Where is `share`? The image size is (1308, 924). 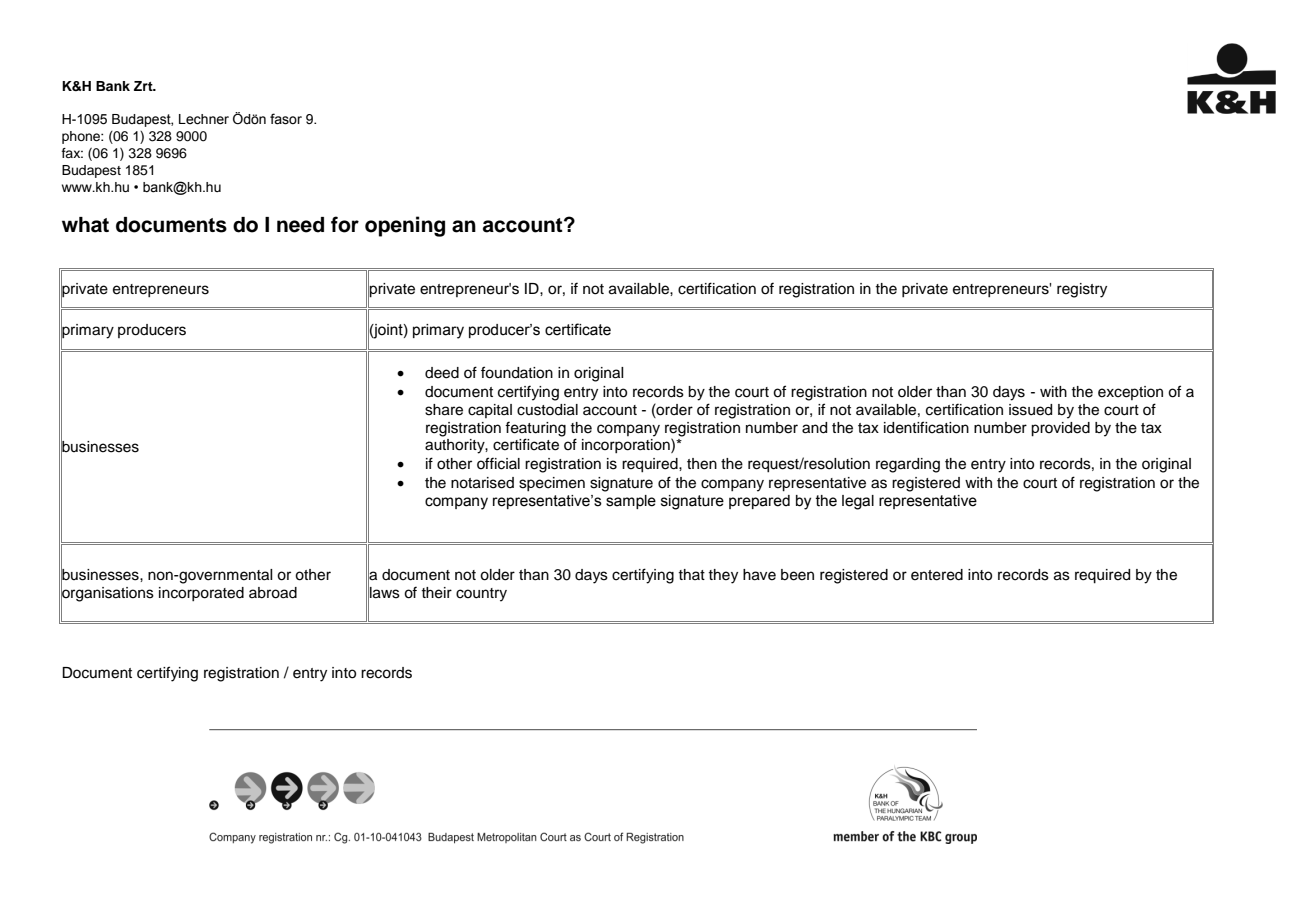
share is located at coordinates (444, 410).
